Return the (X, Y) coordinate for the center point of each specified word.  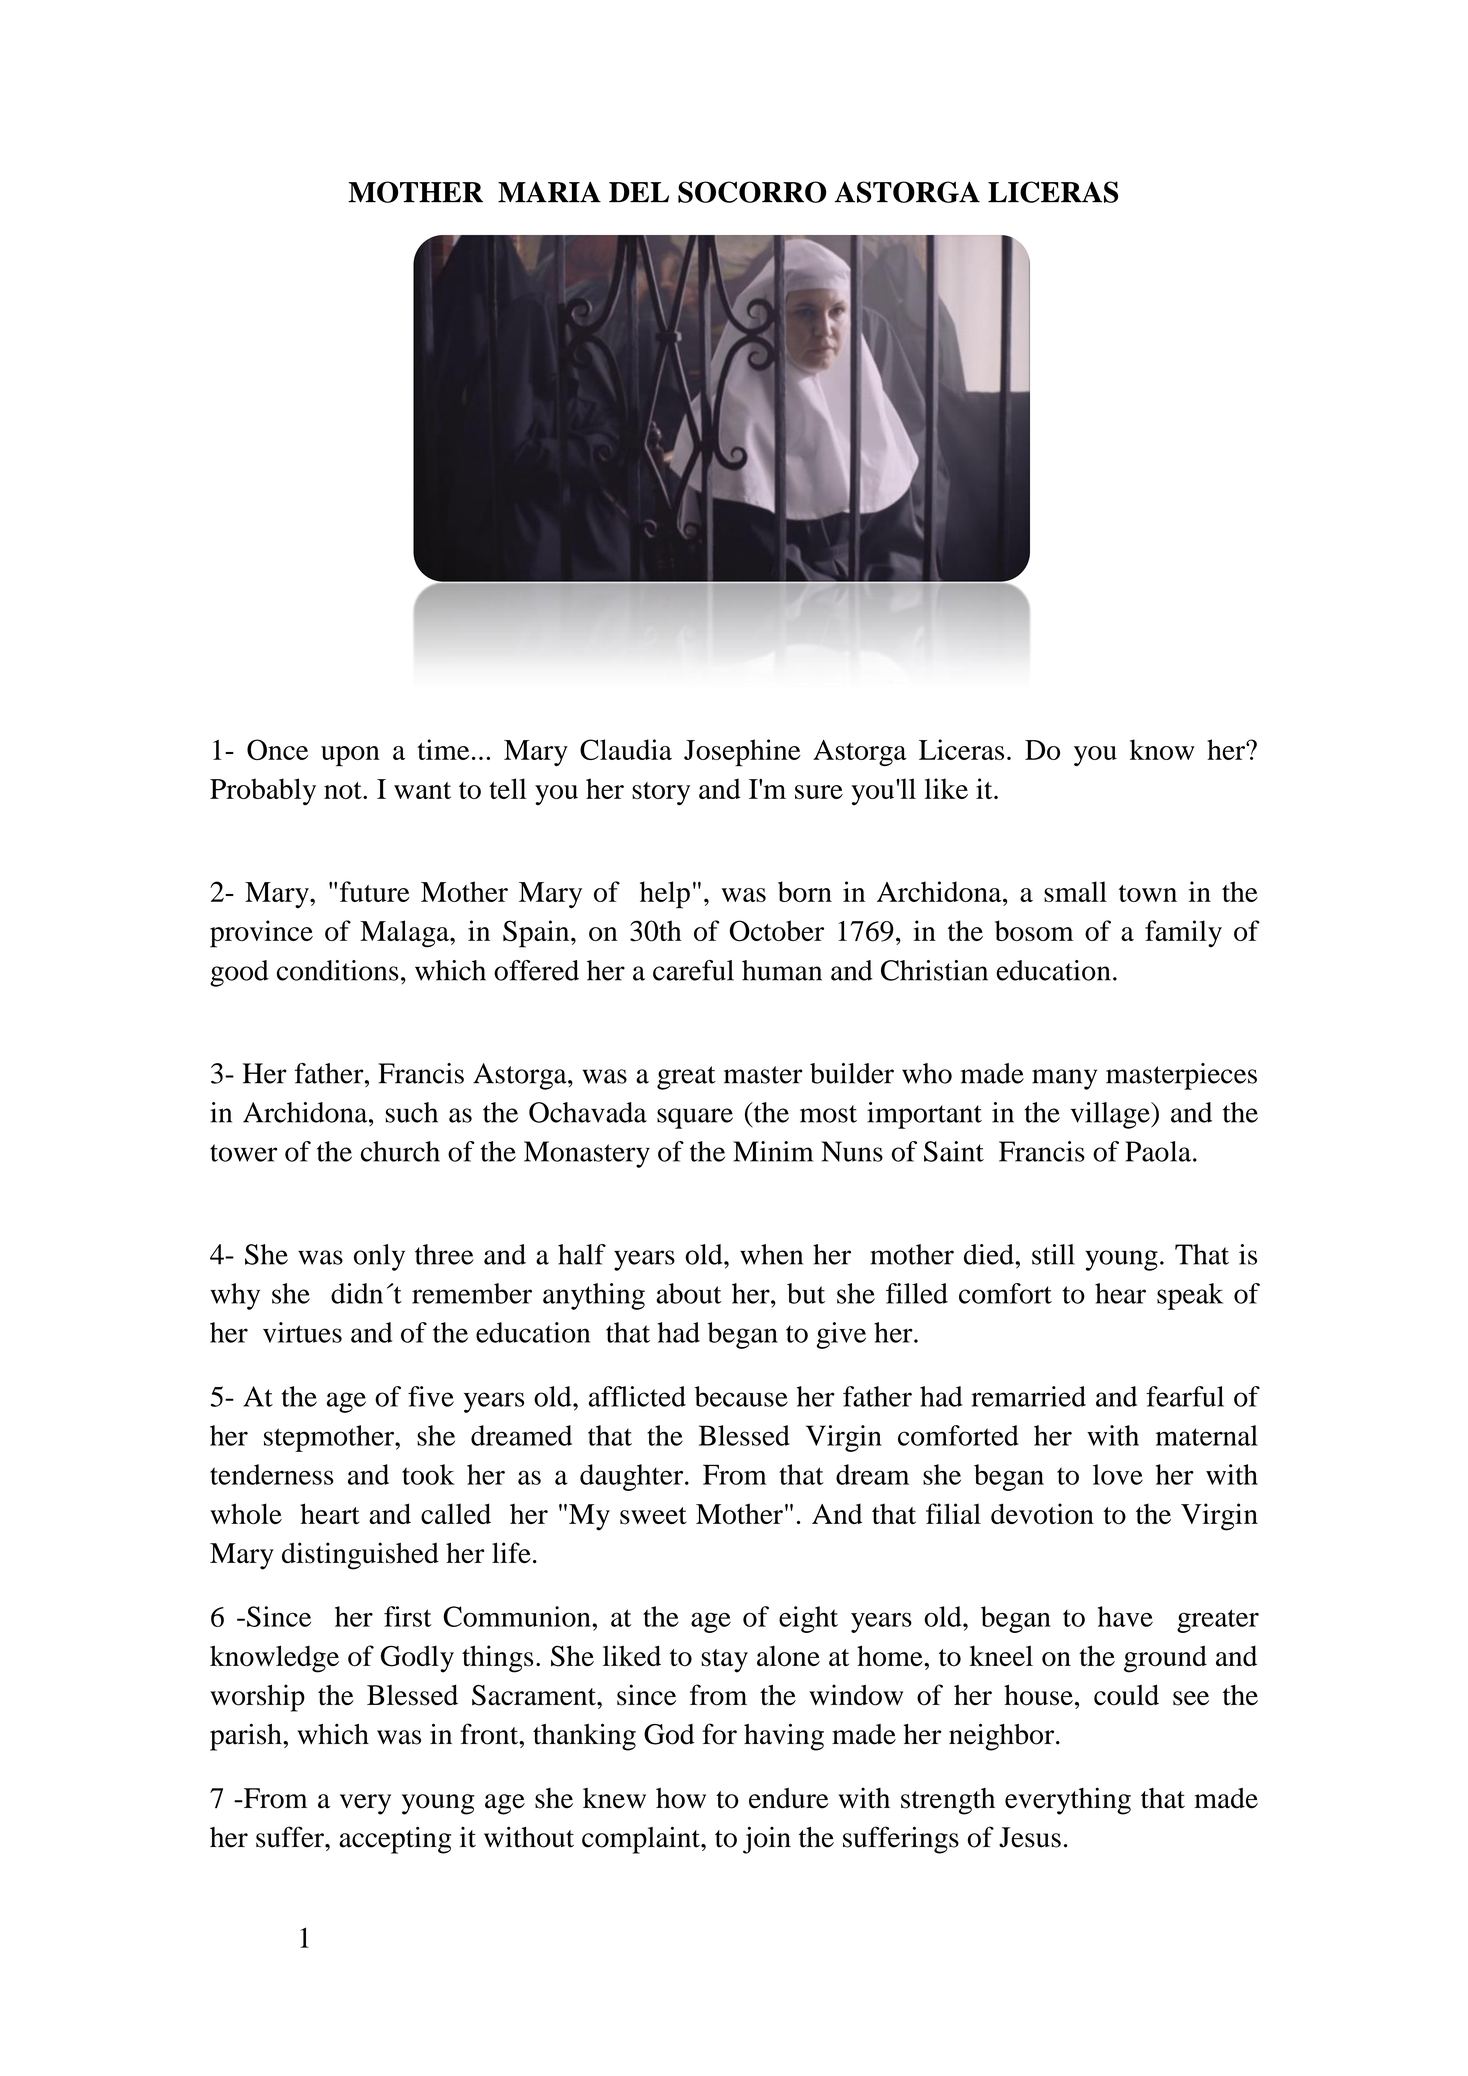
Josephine (742, 753)
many (1064, 1079)
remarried (1028, 1396)
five (431, 1396)
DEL (639, 192)
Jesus (1030, 1837)
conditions (338, 970)
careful (693, 970)
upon (350, 756)
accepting (395, 1840)
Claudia (626, 749)
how (681, 1798)
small (1075, 891)
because (741, 1396)
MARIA (549, 192)
